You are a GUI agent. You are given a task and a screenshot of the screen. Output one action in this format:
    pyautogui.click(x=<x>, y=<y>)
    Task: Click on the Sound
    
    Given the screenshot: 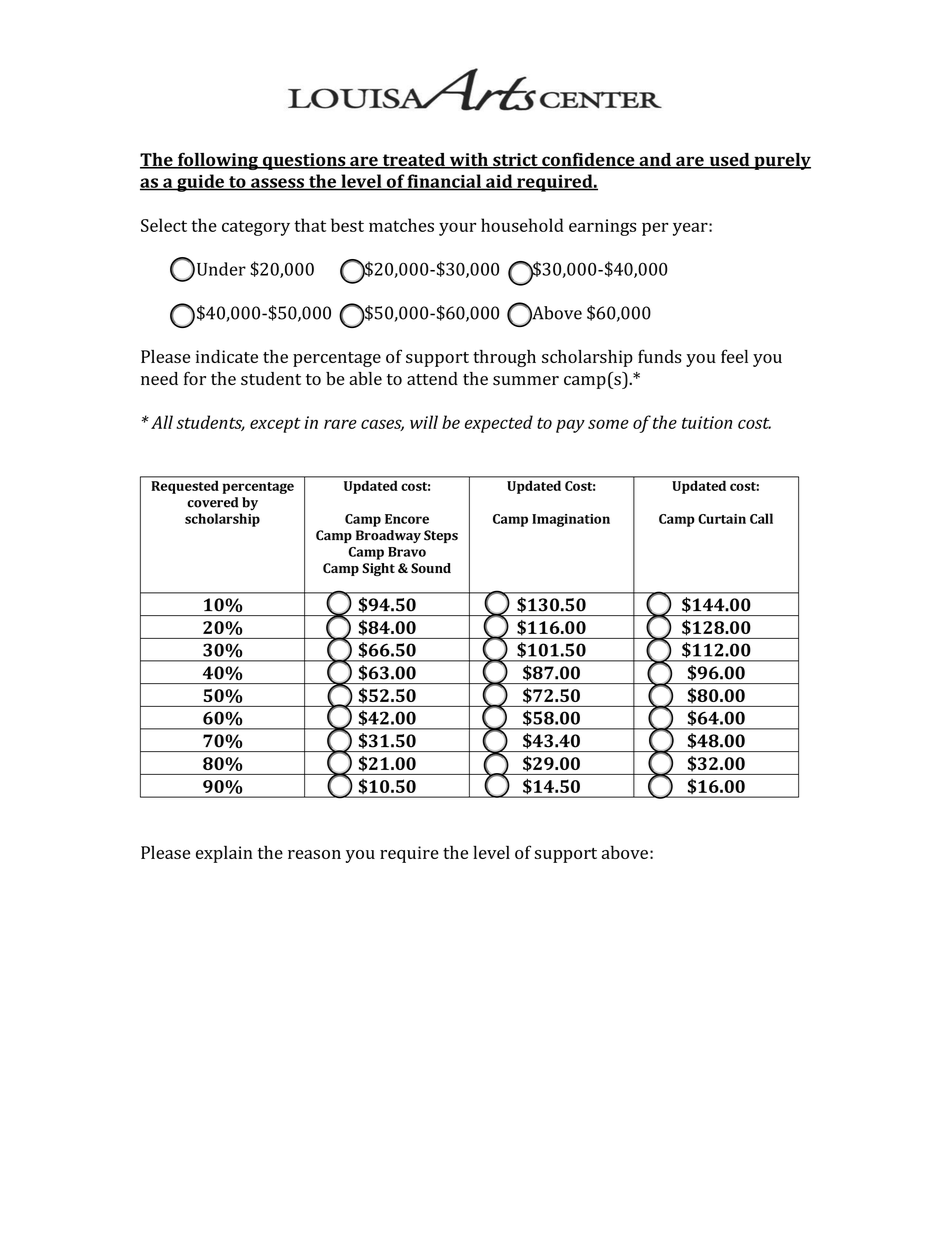 What is the action you would take?
    pyautogui.click(x=431, y=568)
